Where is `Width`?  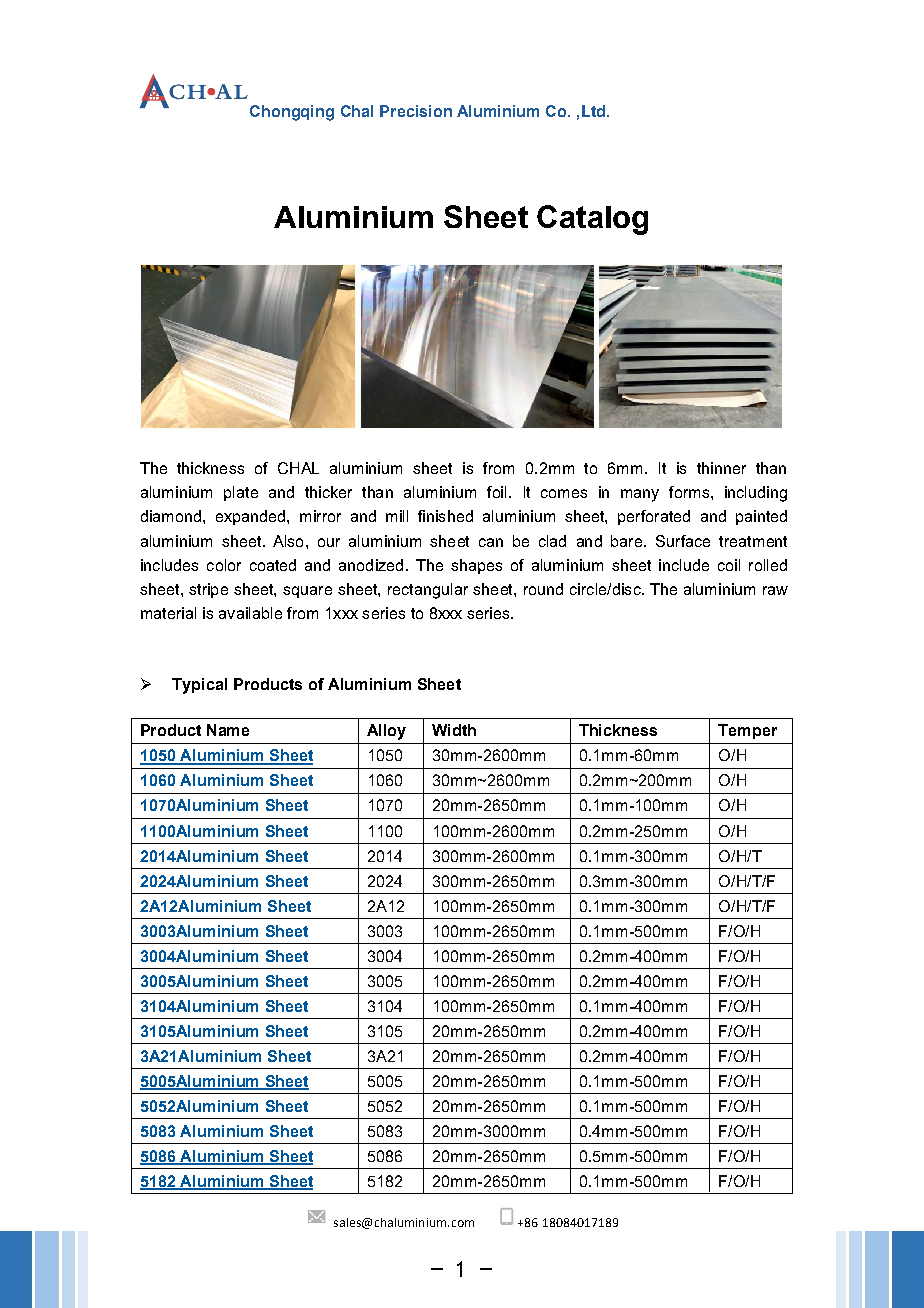 Width is located at coordinates (454, 730).
